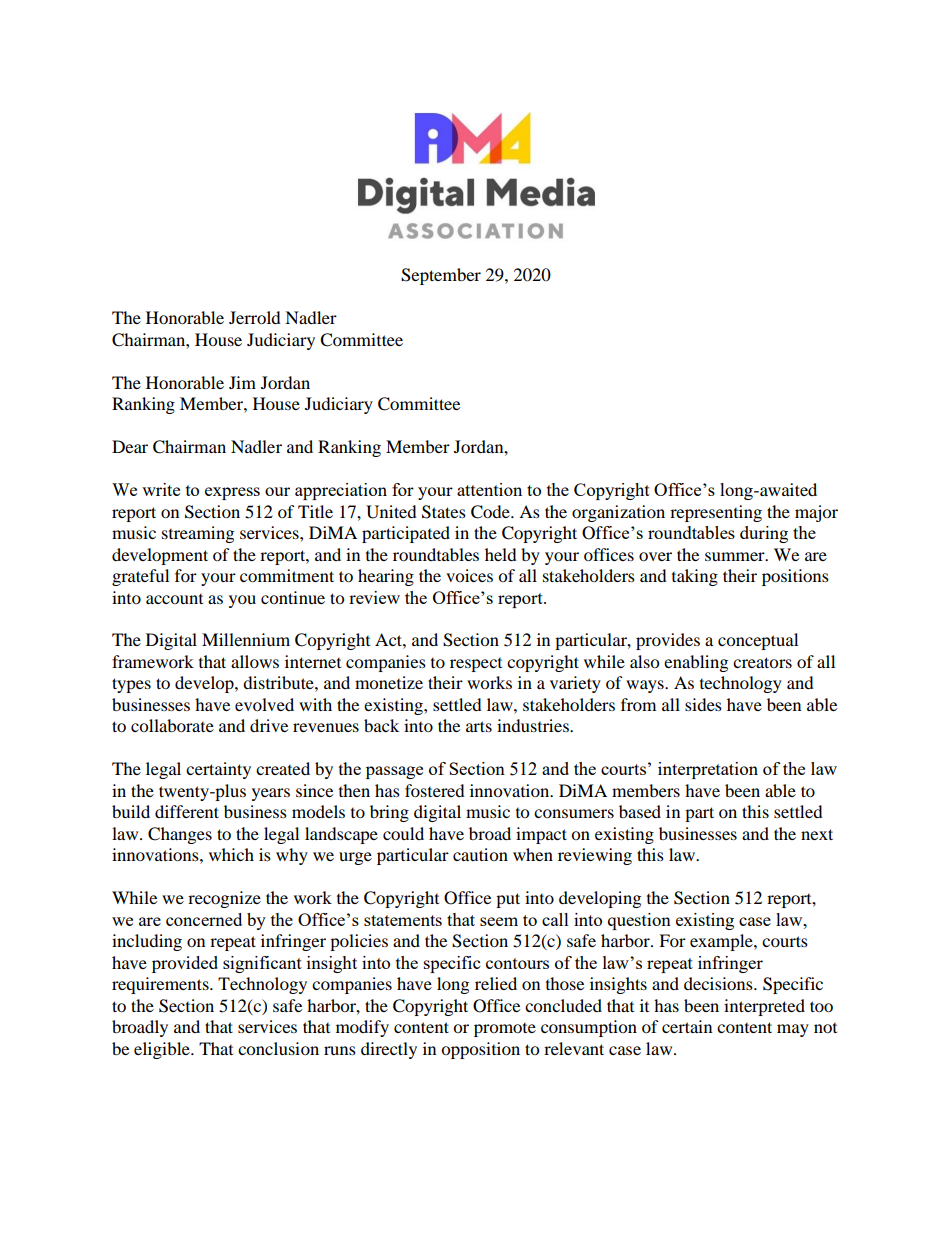  I want to click on September, so click(441, 276).
